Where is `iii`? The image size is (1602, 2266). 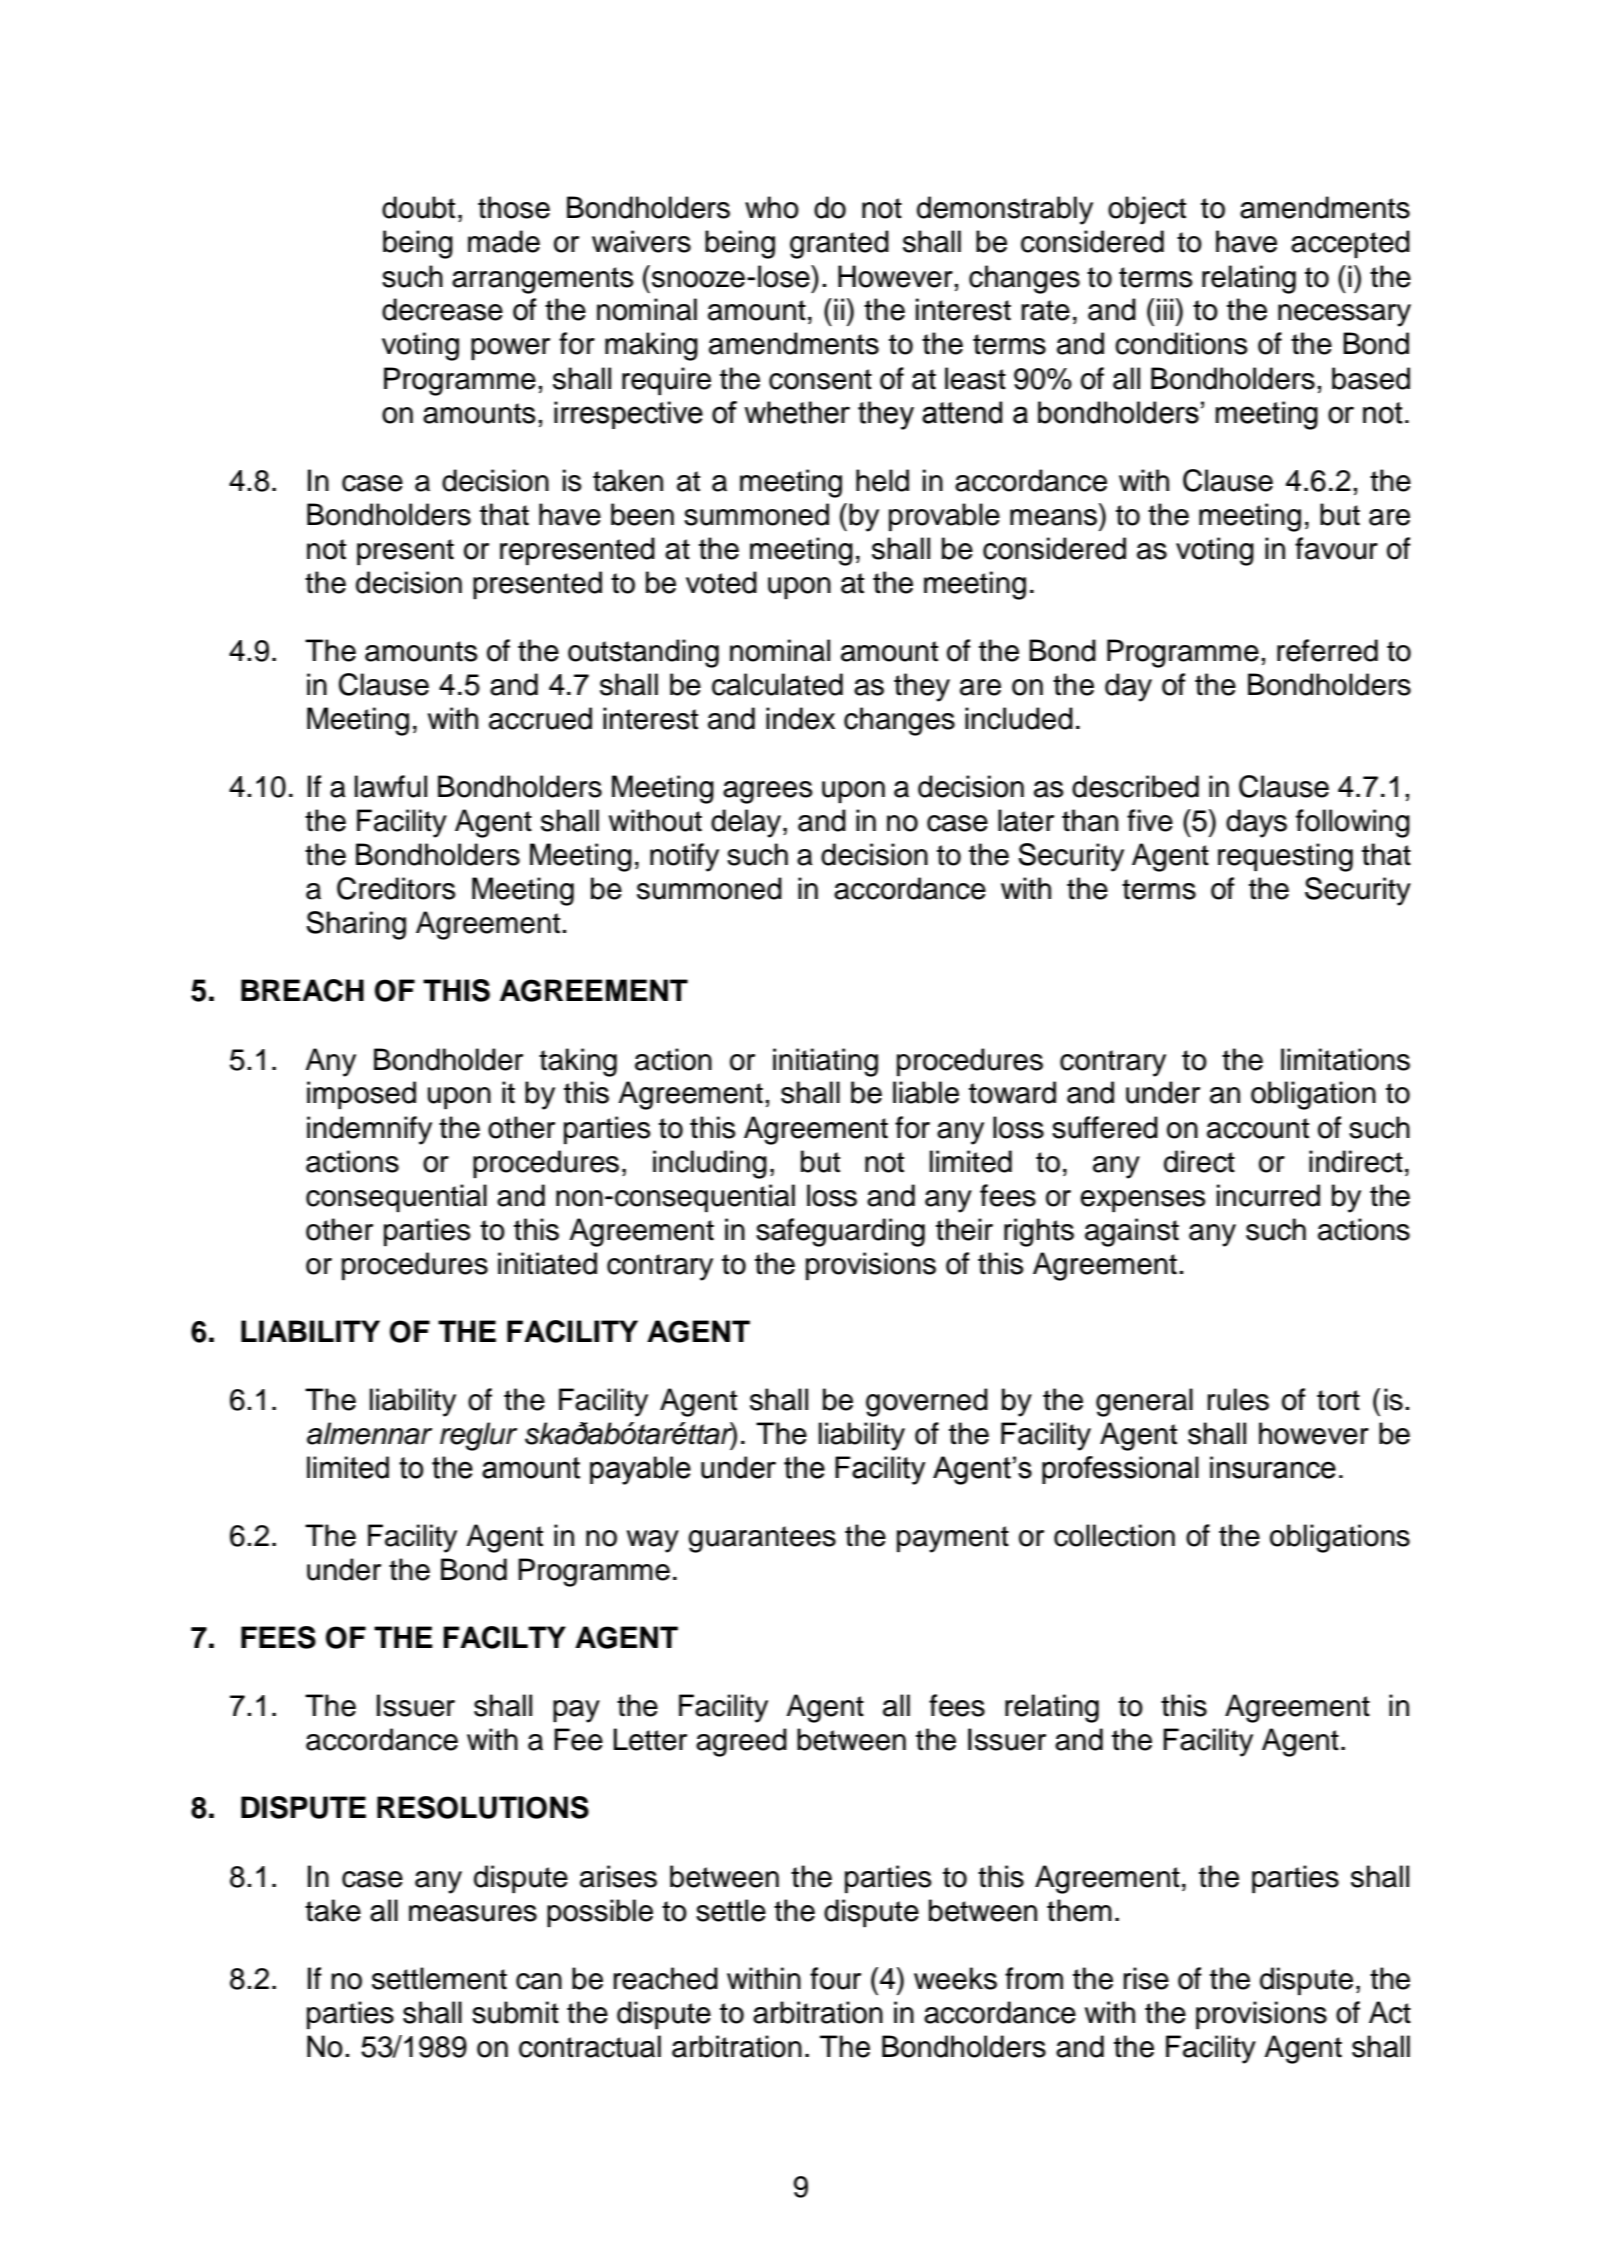 iii is located at coordinates (1165, 309).
